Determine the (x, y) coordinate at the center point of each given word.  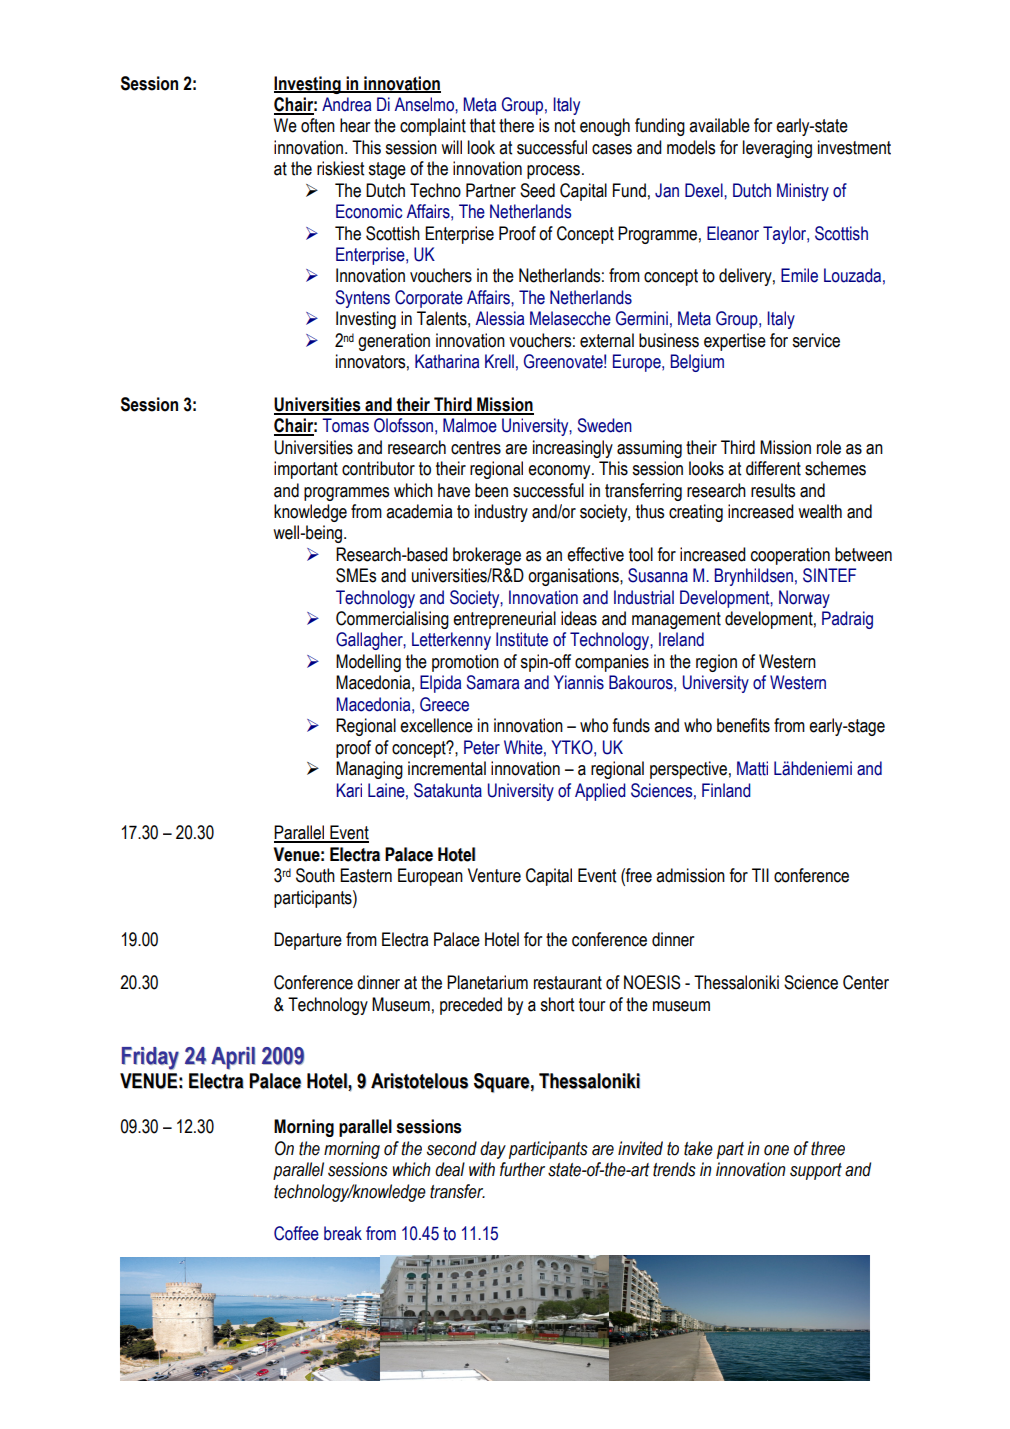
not (565, 126)
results (773, 490)
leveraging (777, 149)
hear (355, 125)
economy (560, 472)
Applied (600, 792)
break (343, 1233)
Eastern (366, 875)
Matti (752, 768)
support (816, 1171)
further (522, 1169)
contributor (378, 468)
